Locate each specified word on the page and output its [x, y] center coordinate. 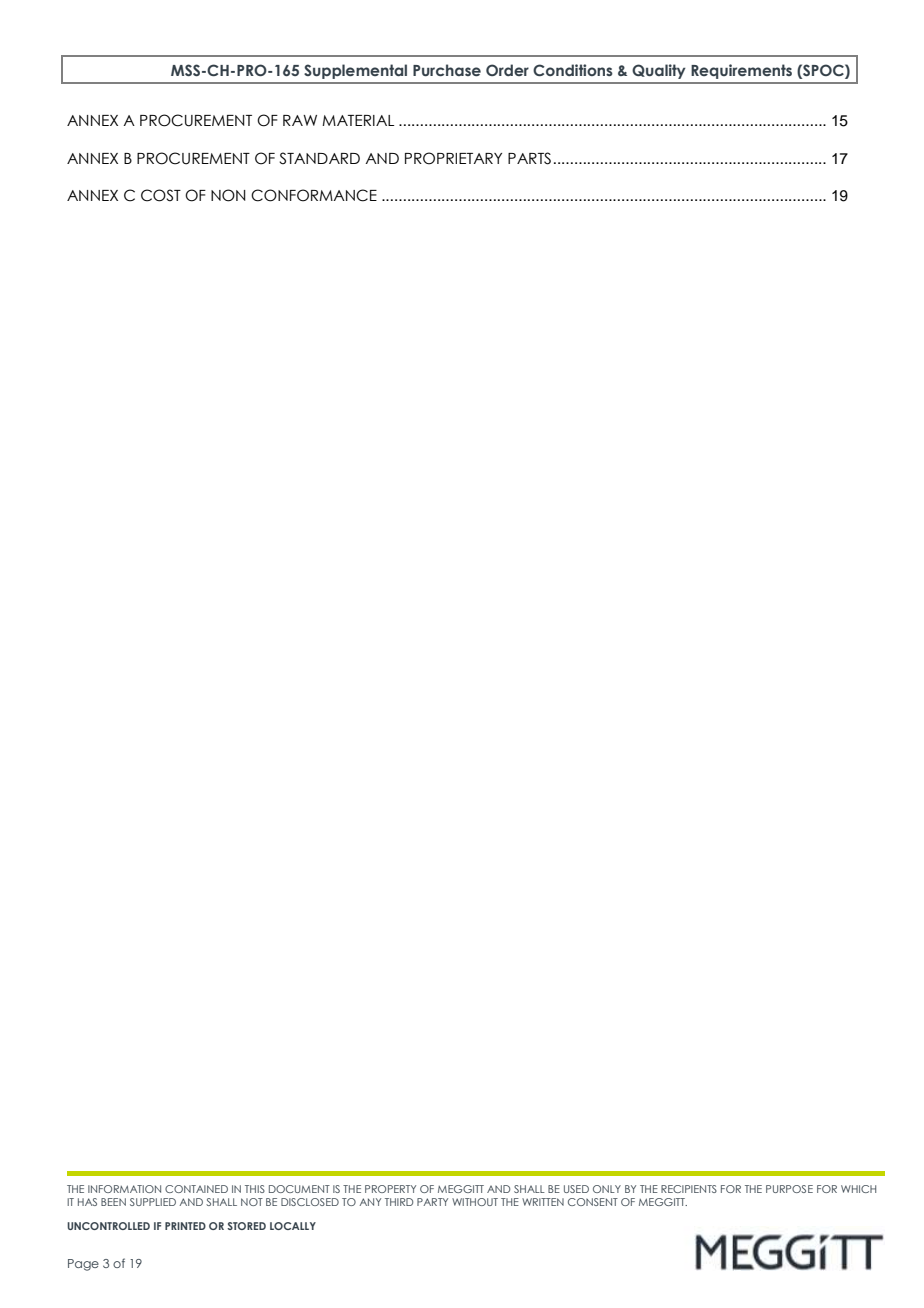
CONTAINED [196, 1189]
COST [161, 195]
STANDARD [319, 158]
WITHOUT [475, 1202]
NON [228, 195]
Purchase [447, 70]
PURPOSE [789, 1189]
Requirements [741, 71]
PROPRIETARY [453, 158]
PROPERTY [390, 1189]
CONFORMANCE [314, 195]
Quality [659, 71]
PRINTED [185, 1226]
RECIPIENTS [689, 1189]
